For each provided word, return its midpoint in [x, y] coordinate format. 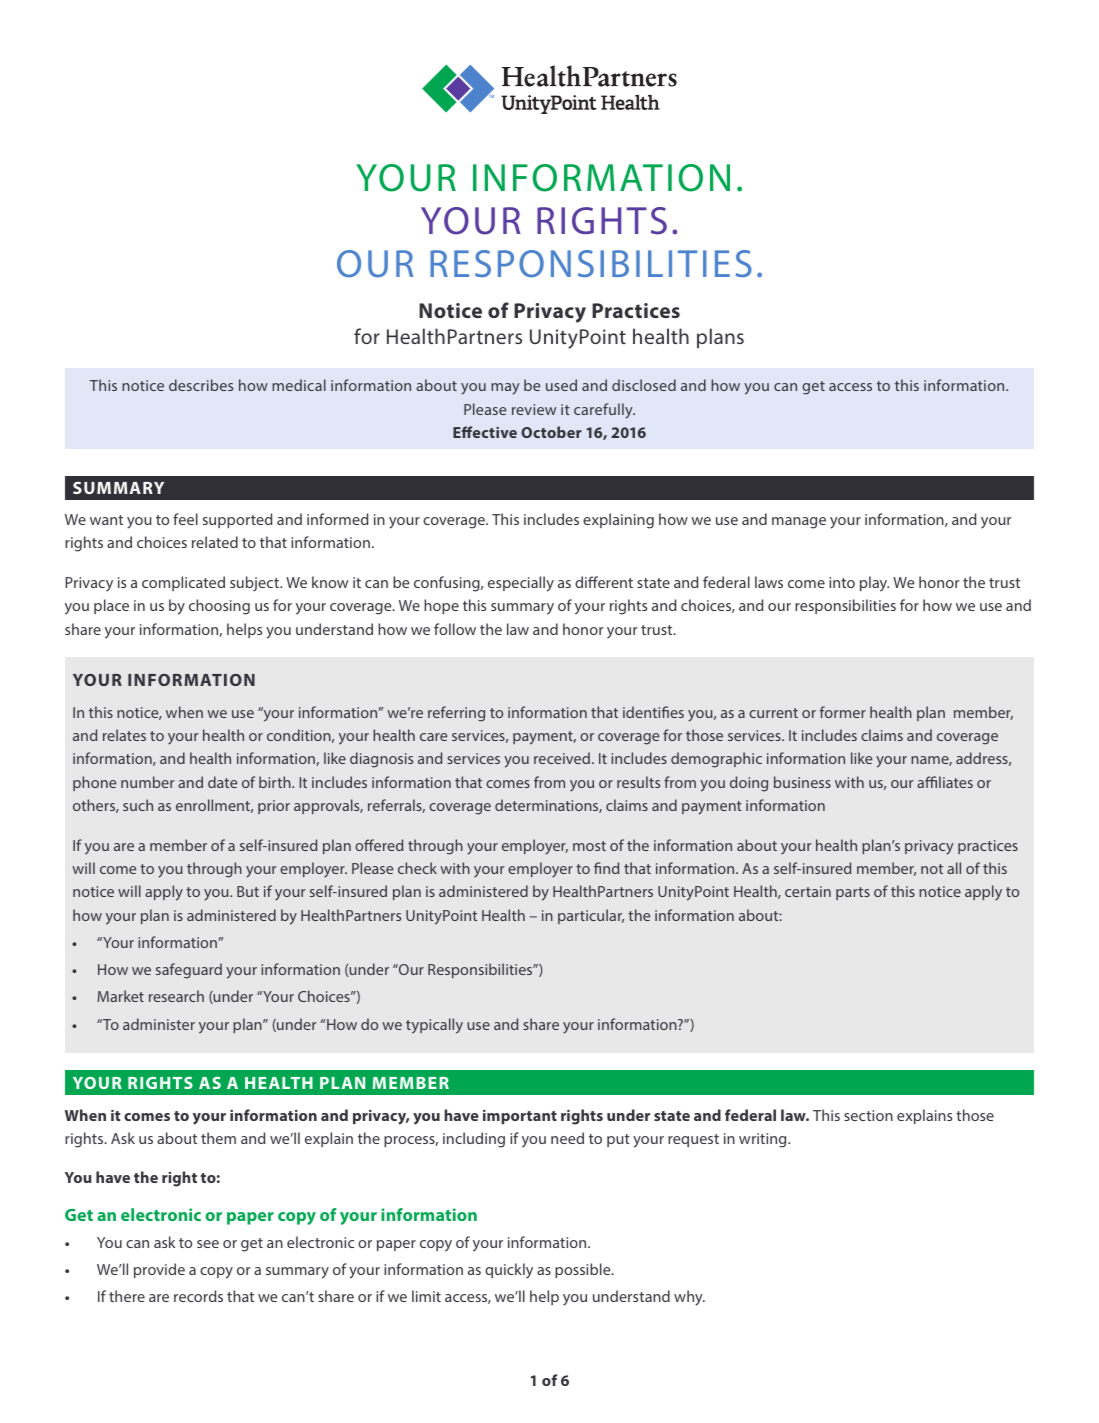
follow [455, 629]
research [176, 996]
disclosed [644, 385]
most [589, 846]
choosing [219, 607]
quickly [509, 1271]
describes [201, 385]
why [689, 1298]
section [868, 1115]
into [842, 582]
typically [434, 1026]
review [534, 409]
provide [159, 1270]
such [138, 805]
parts [853, 893]
